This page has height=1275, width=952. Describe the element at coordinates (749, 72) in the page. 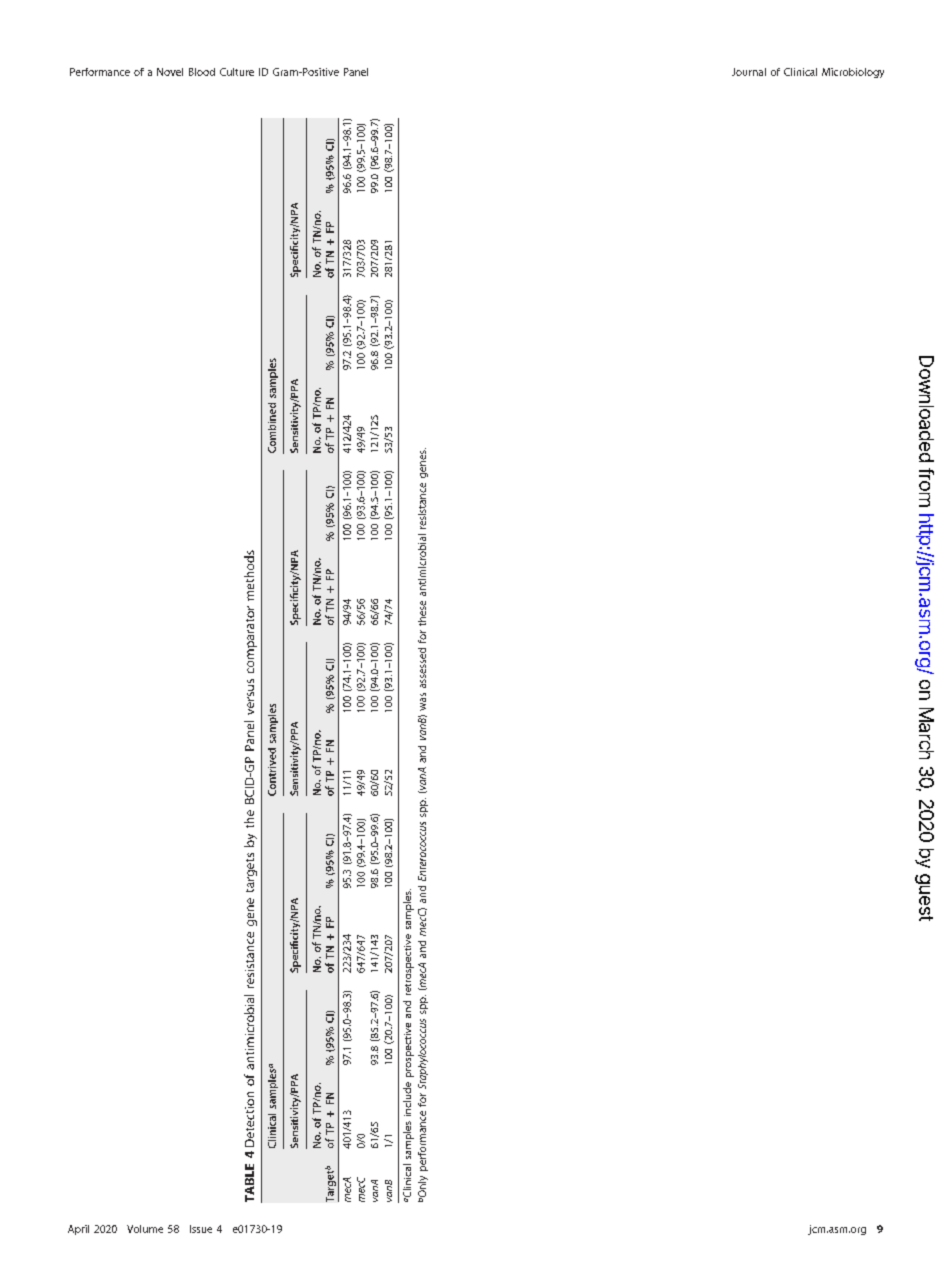

I see `Journal` at that location.
